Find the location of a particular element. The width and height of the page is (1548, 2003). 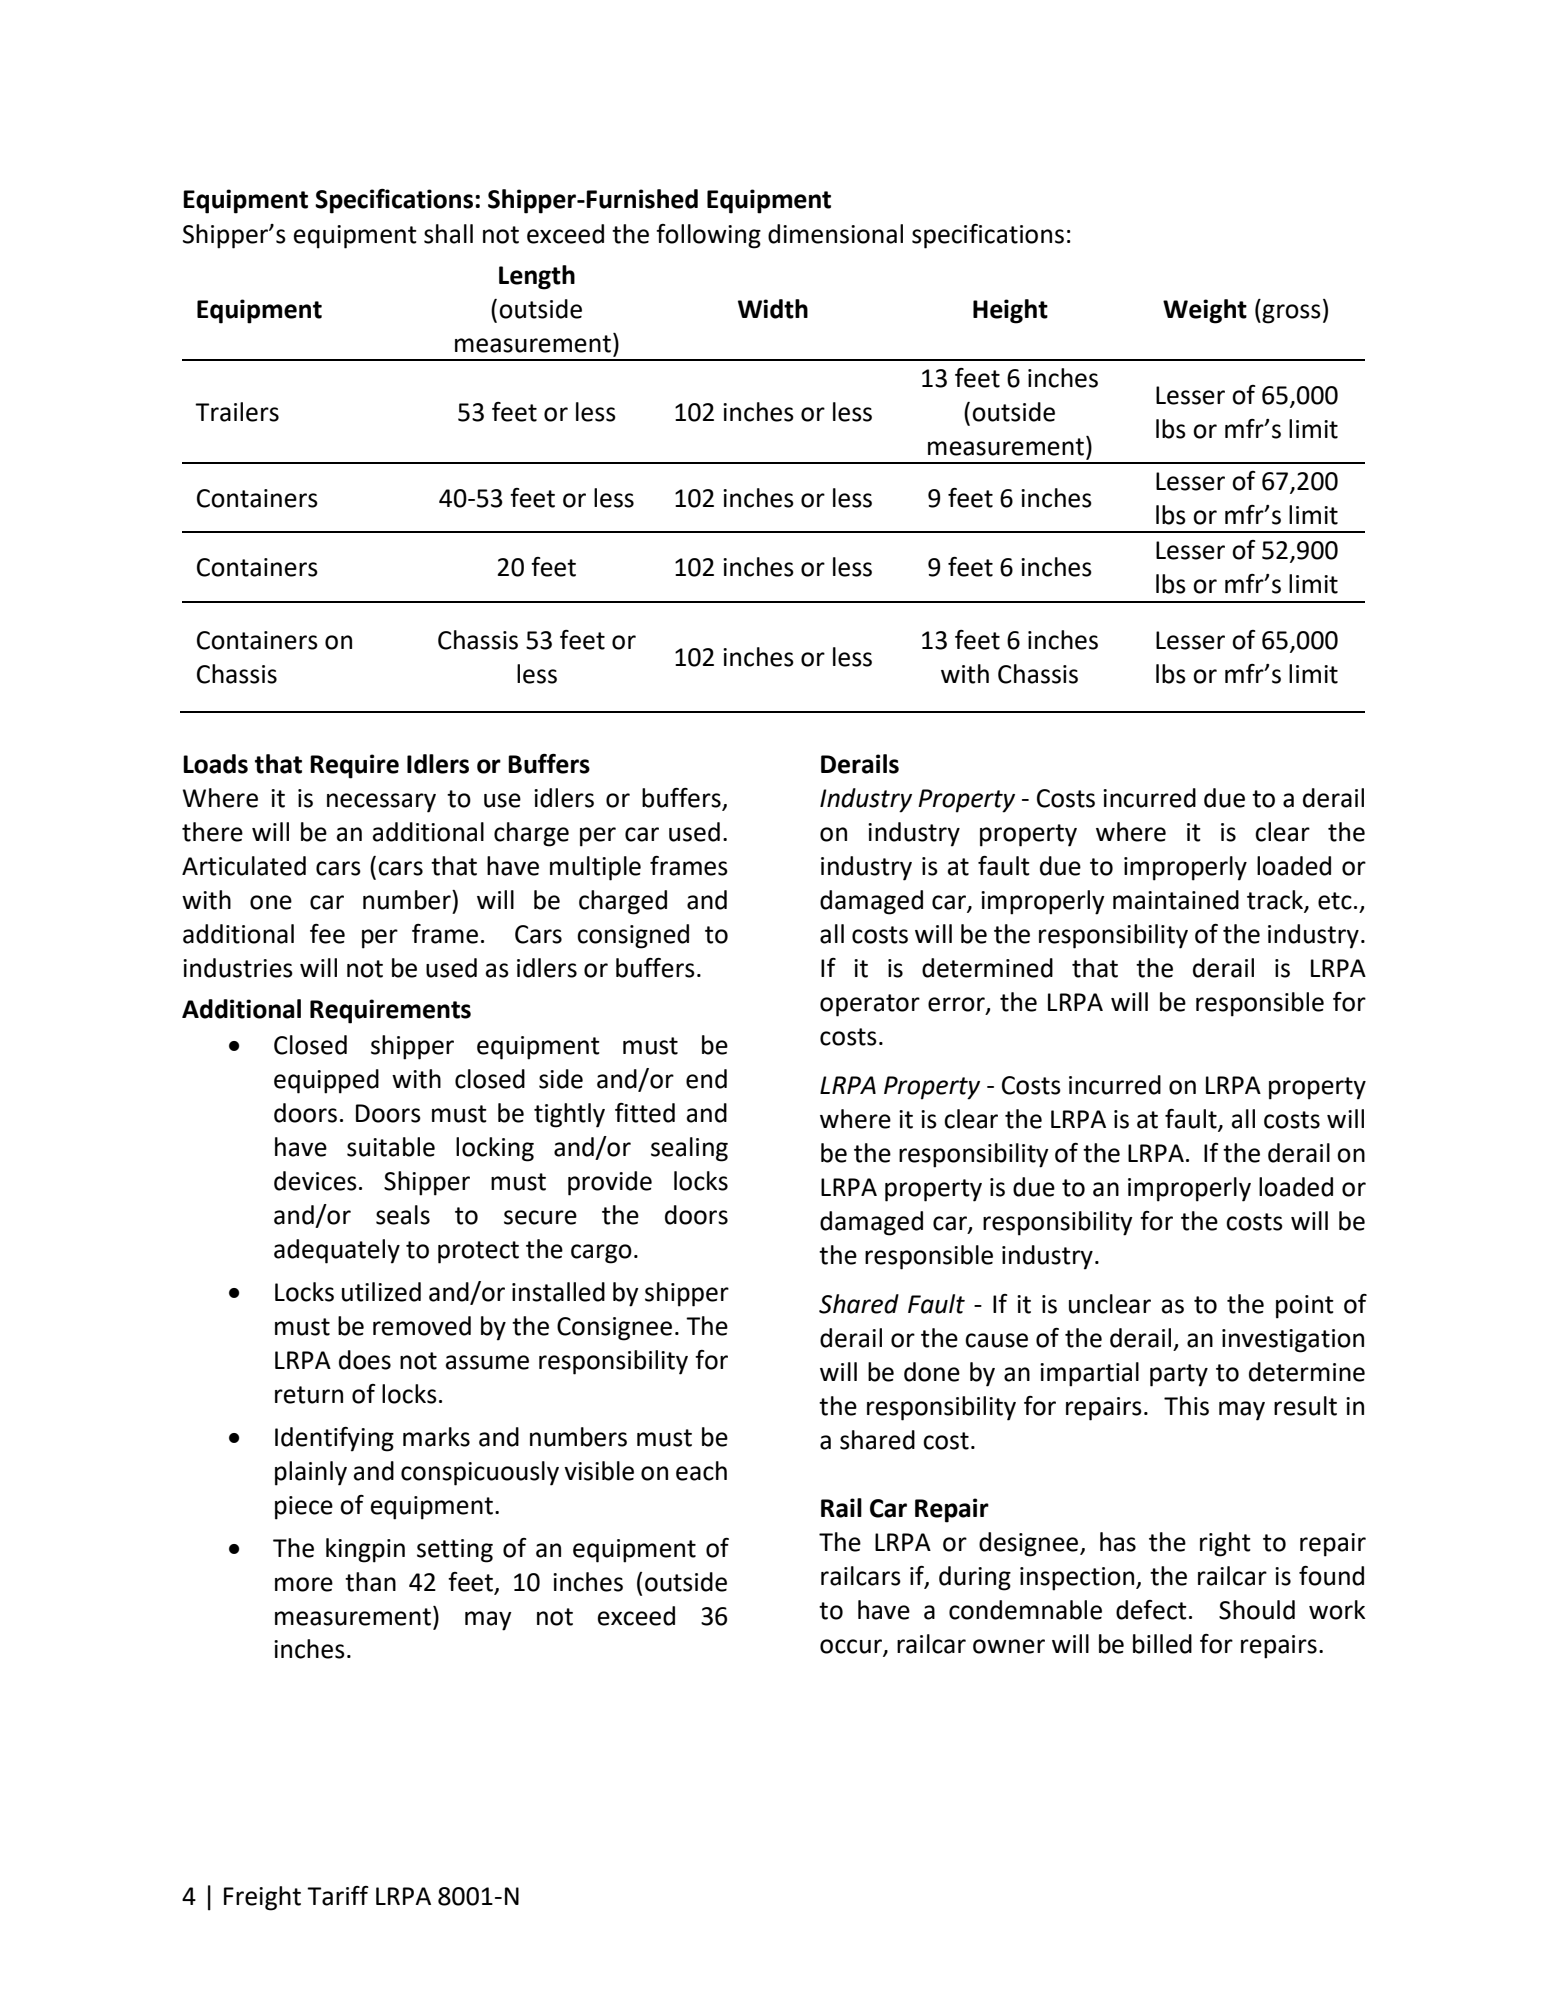

Width is located at coordinates (773, 309).
